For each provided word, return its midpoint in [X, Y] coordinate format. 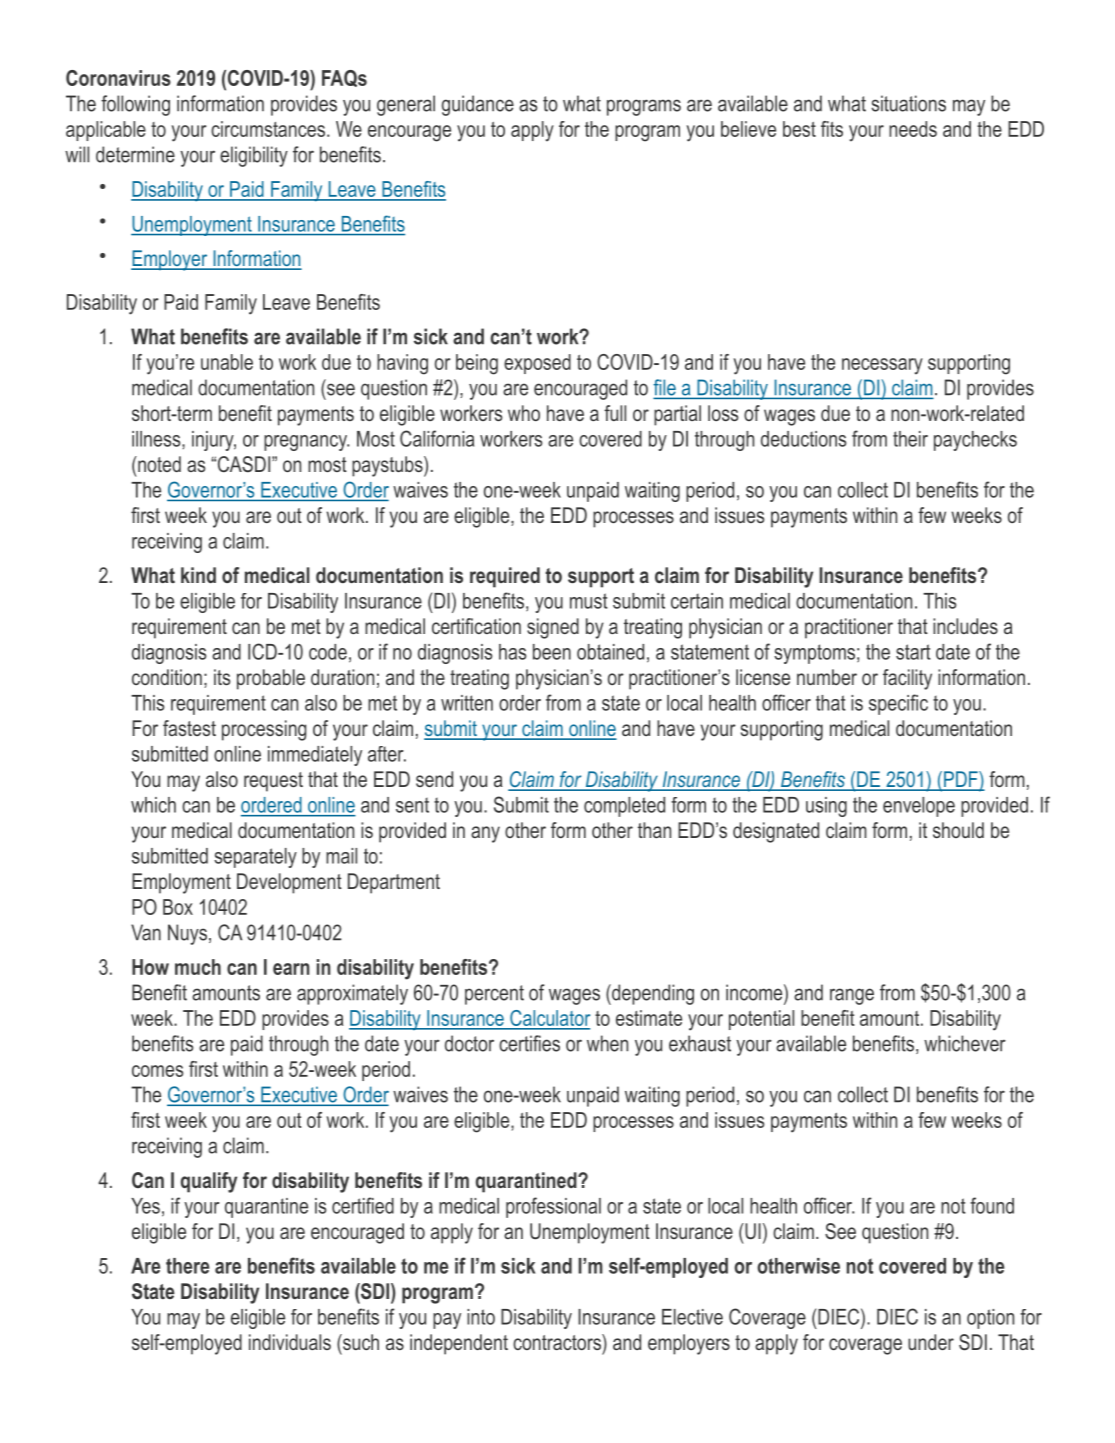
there [187, 1266]
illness [157, 439]
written [467, 703]
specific [898, 704]
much [198, 967]
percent [494, 995]
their [910, 439]
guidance [478, 105]
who [524, 413]
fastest [189, 728]
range [852, 996]
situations [908, 103]
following [135, 105]
